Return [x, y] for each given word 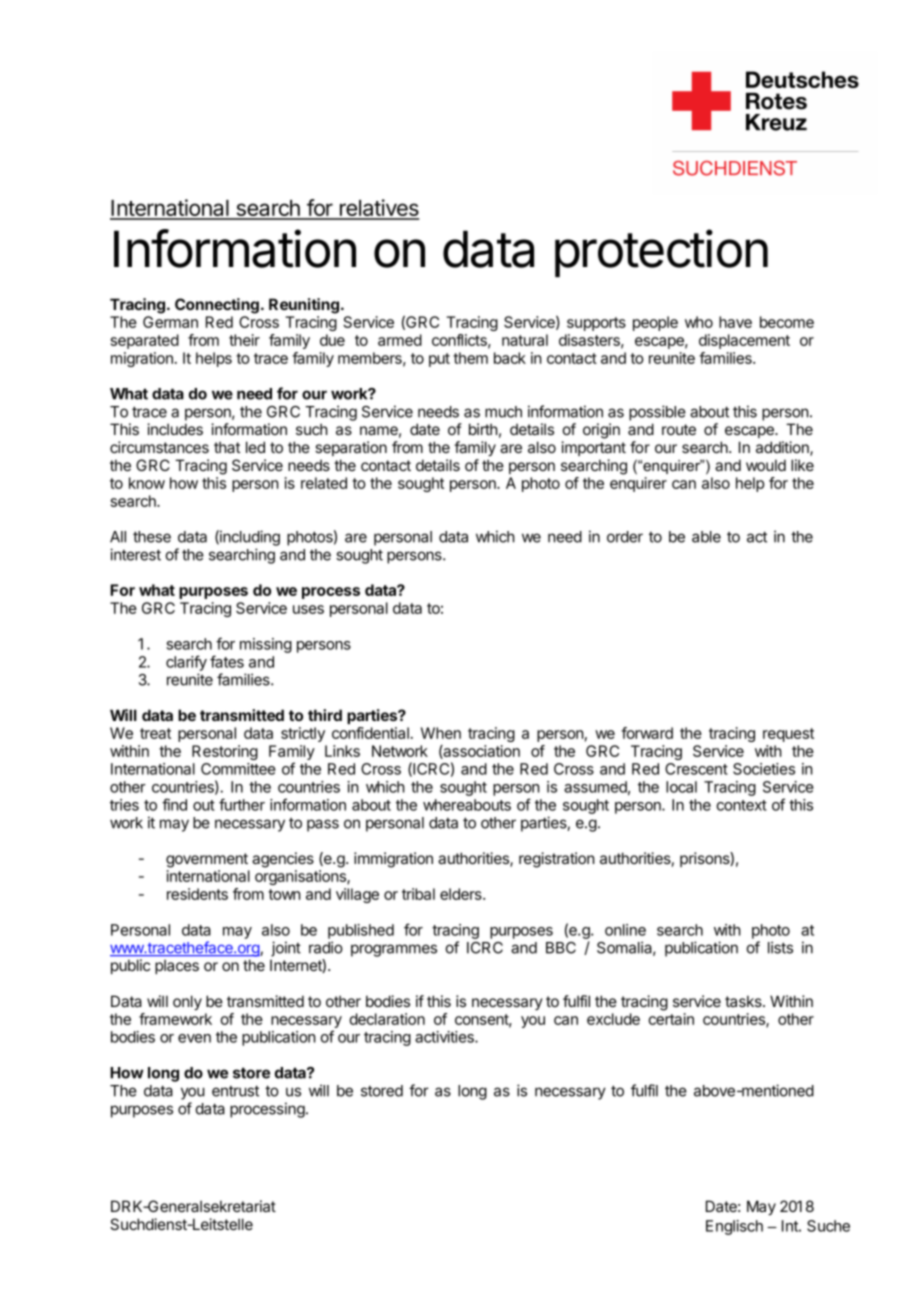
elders [462, 894]
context [741, 805]
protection [661, 253]
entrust [235, 1091]
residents [197, 894]
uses [308, 609]
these [152, 537]
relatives [378, 209]
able [706, 537]
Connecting [217, 306]
